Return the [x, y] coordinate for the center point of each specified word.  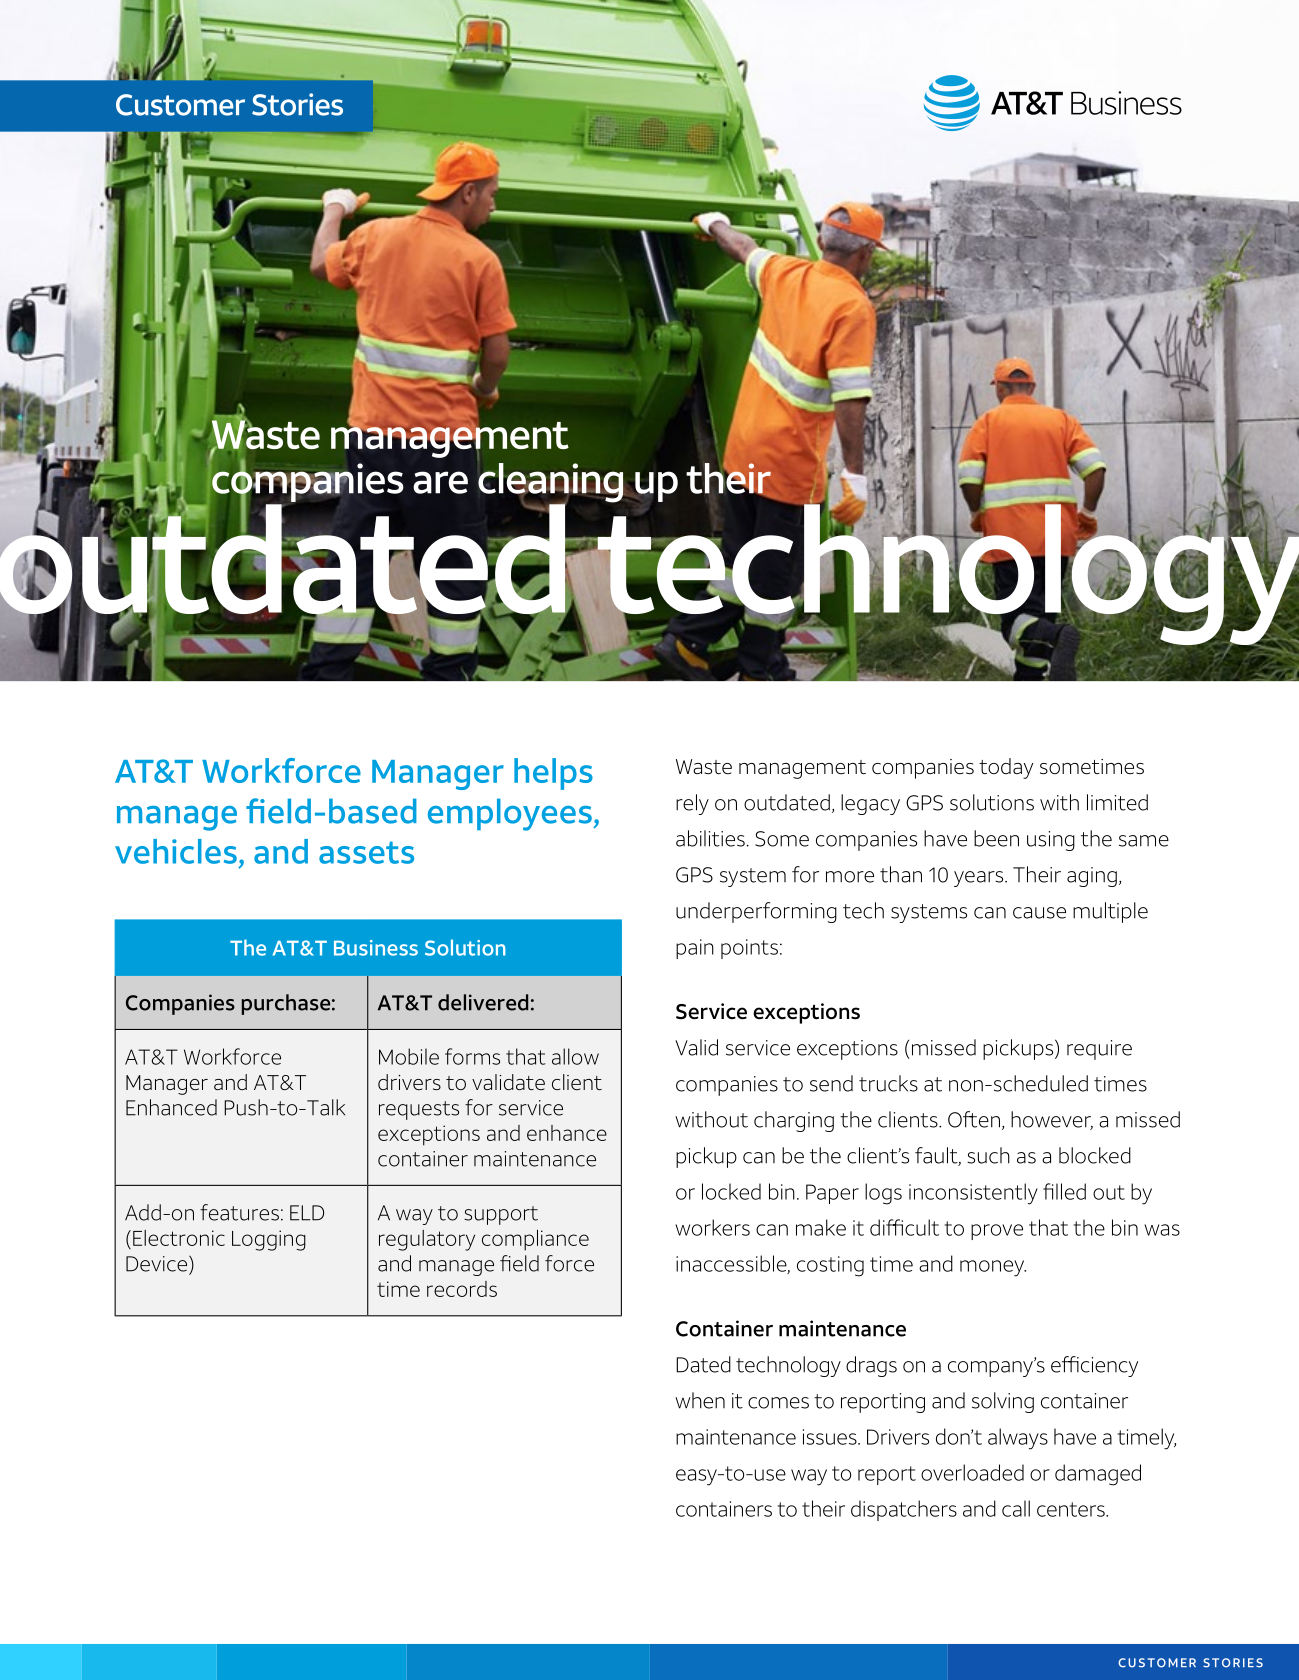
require [1099, 1050]
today [1006, 768]
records [462, 1289]
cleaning [552, 484]
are [440, 482]
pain [695, 949]
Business [376, 948]
